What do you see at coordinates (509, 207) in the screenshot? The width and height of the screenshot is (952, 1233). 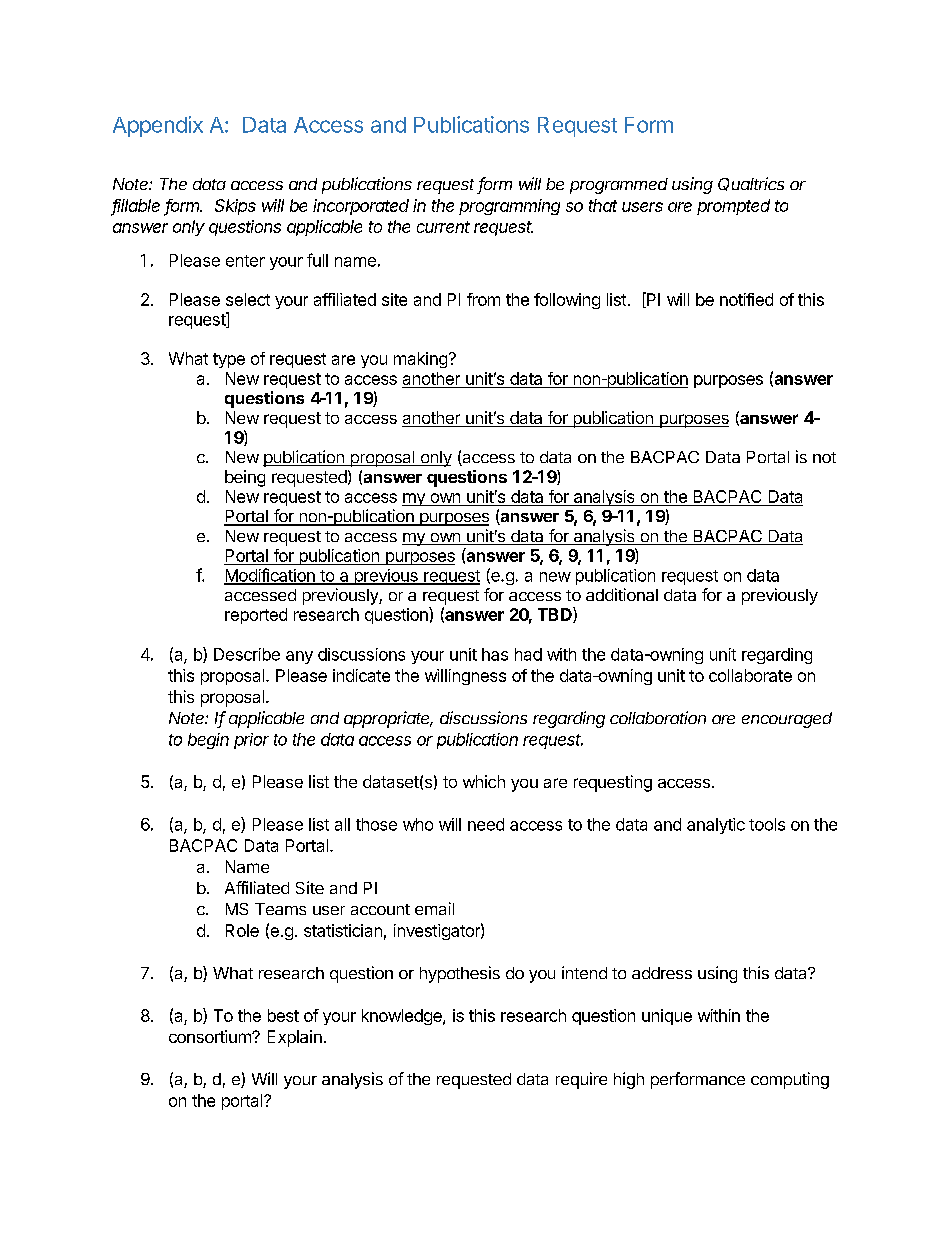 I see `programming` at bounding box center [509, 207].
